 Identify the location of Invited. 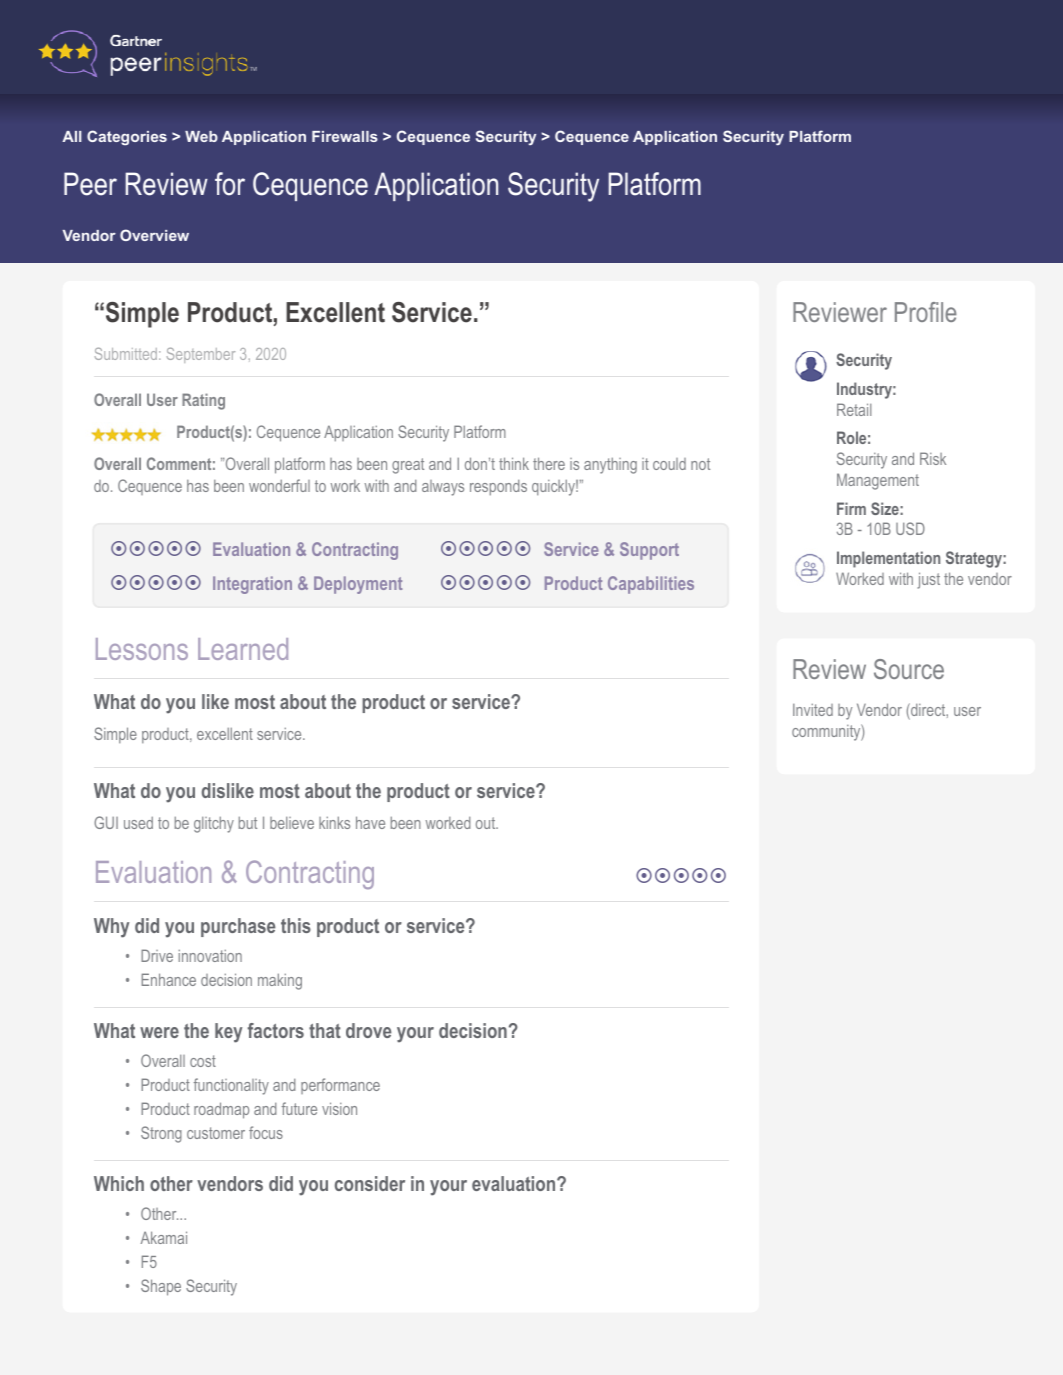
(813, 709).
